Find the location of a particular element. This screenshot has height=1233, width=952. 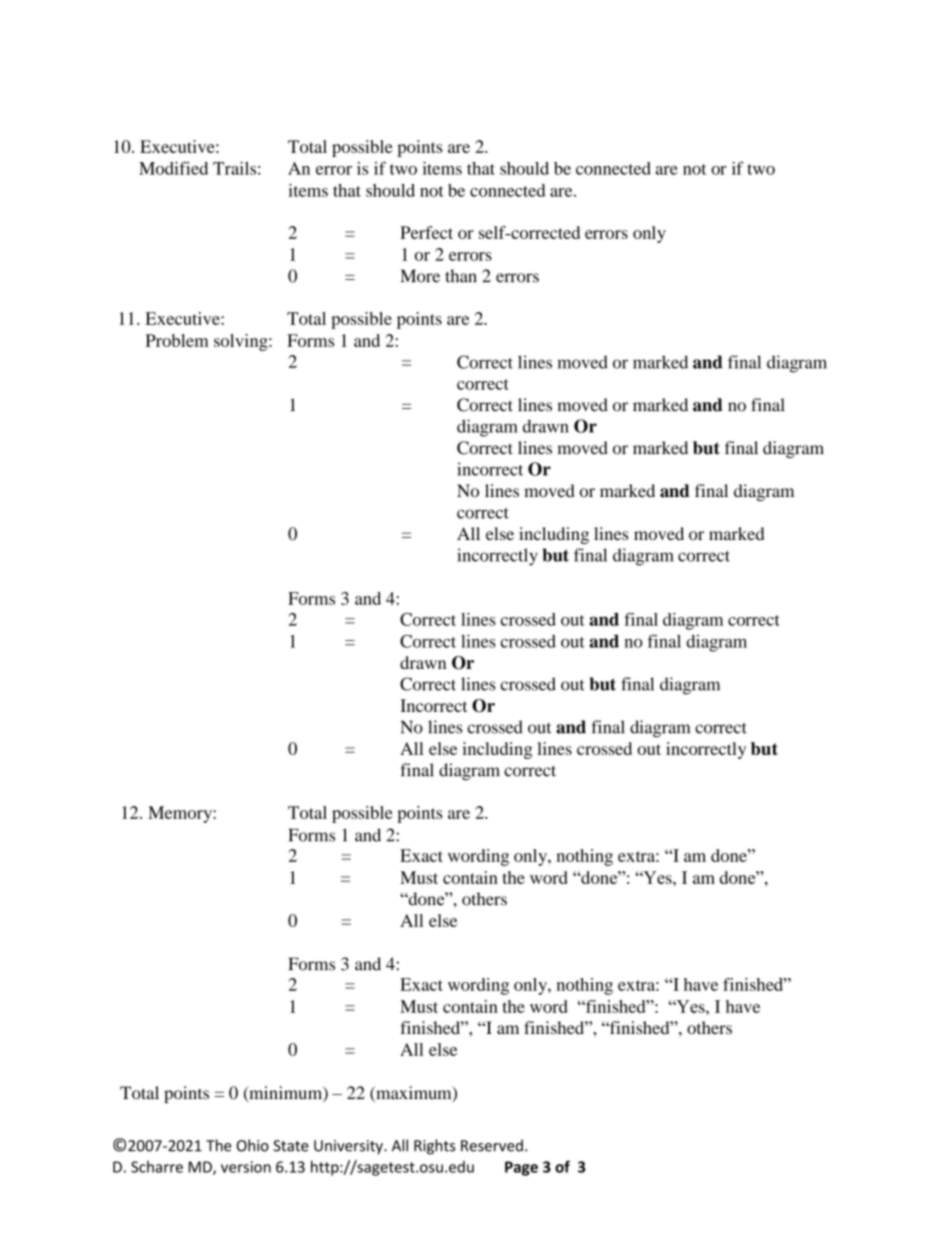

More is located at coordinates (420, 276).
